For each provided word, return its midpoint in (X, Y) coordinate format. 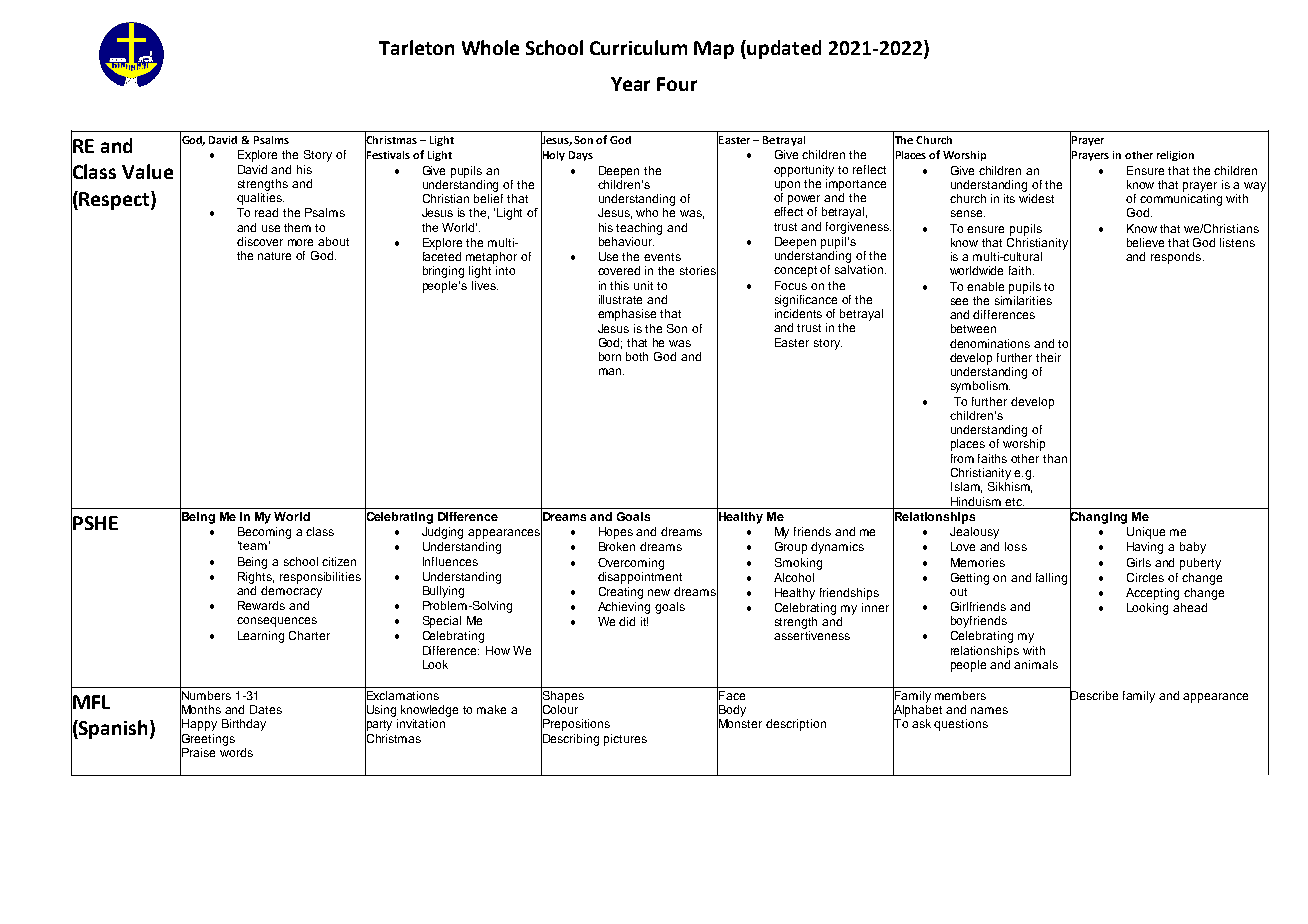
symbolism (980, 387)
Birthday (244, 725)
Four (677, 84)
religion (1175, 156)
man (611, 371)
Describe (1094, 695)
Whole (490, 47)
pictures (625, 740)
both (637, 356)
